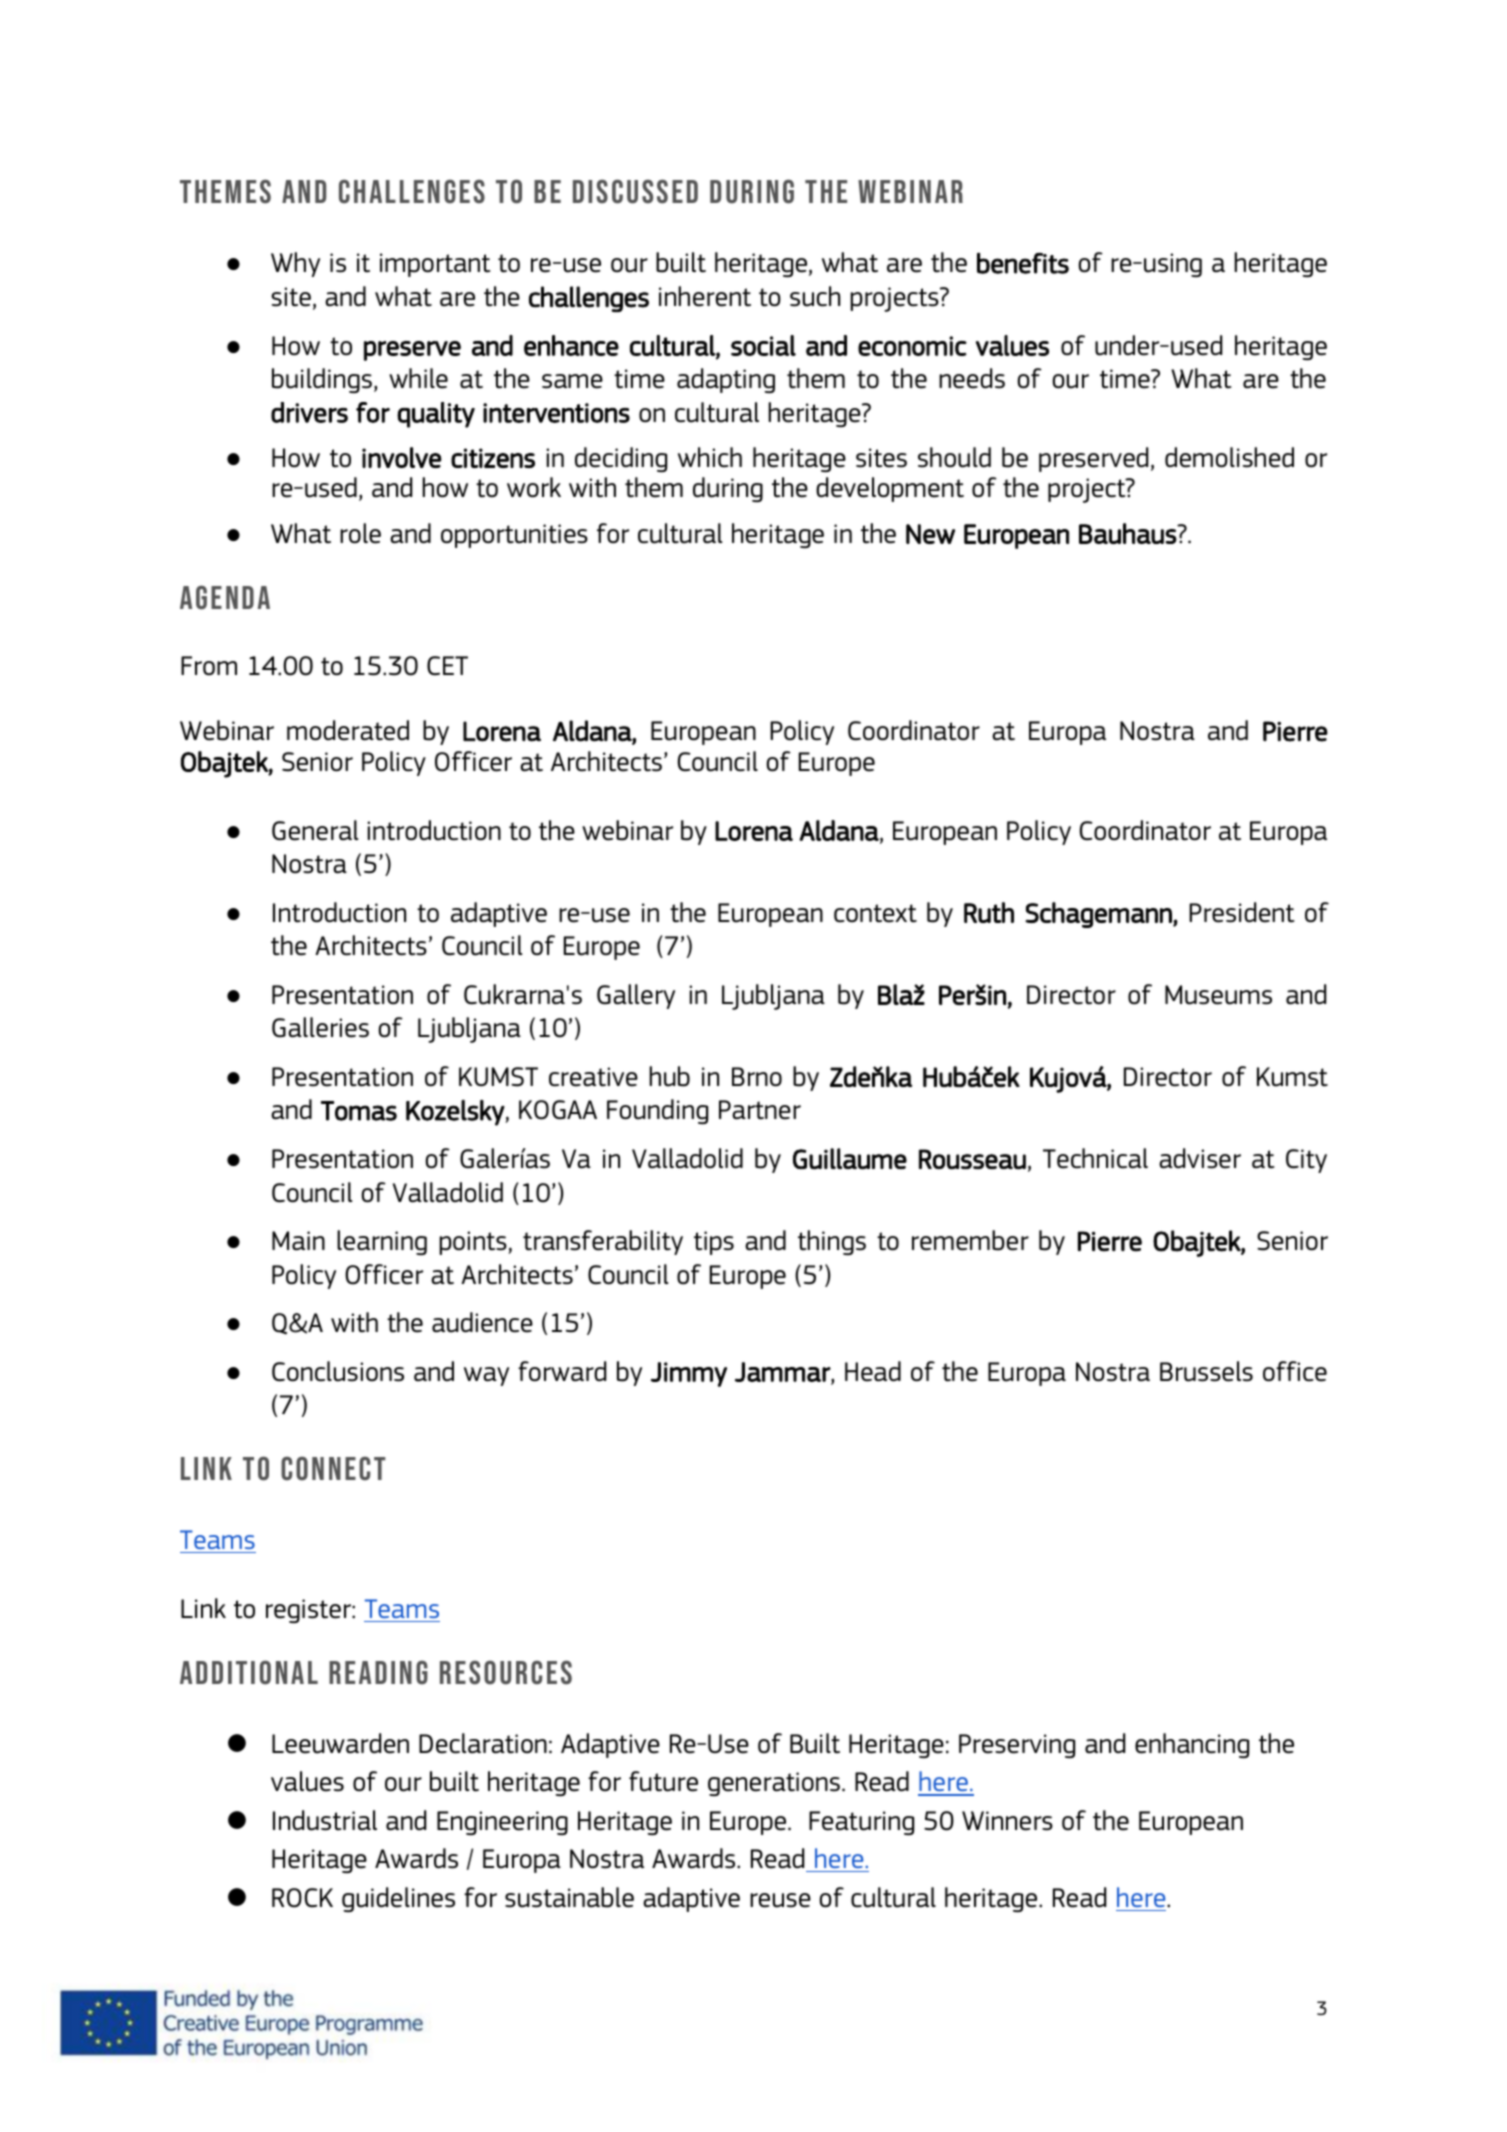 This image has width=1507, height=2132. I want to click on Conclusions, so click(338, 1371).
